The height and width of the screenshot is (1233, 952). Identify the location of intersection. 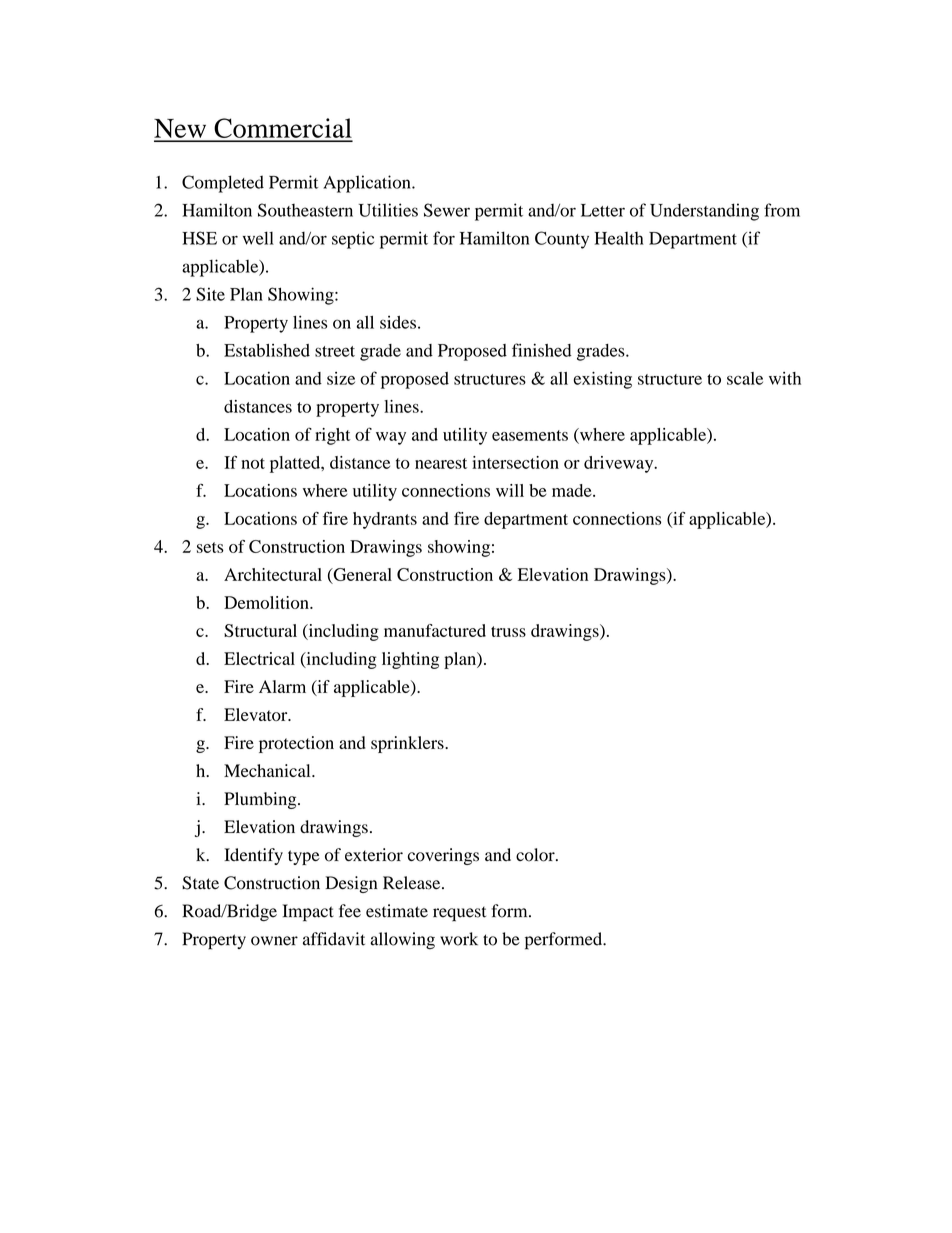
(515, 462).
